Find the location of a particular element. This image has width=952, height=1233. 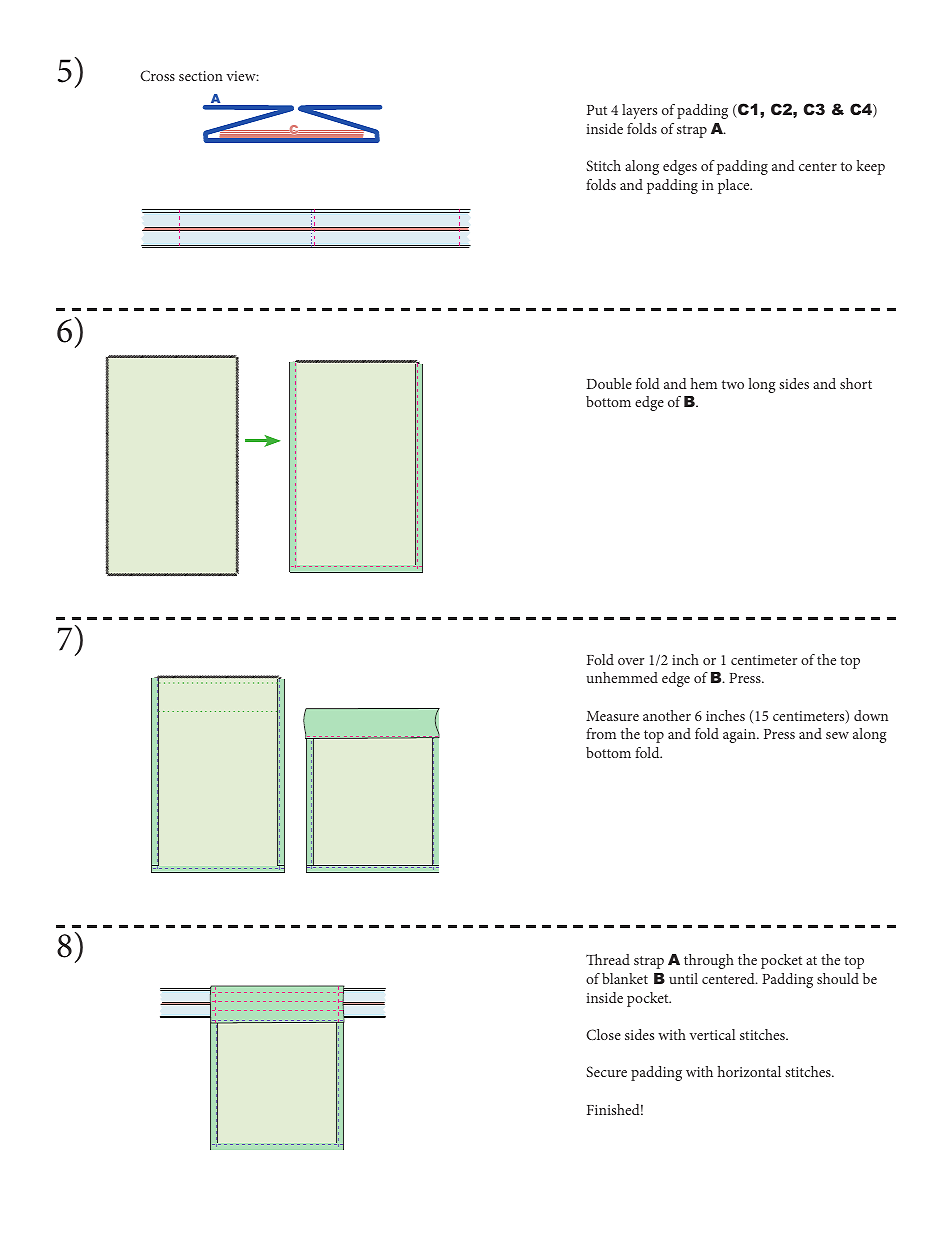

Secure is located at coordinates (606, 1071).
